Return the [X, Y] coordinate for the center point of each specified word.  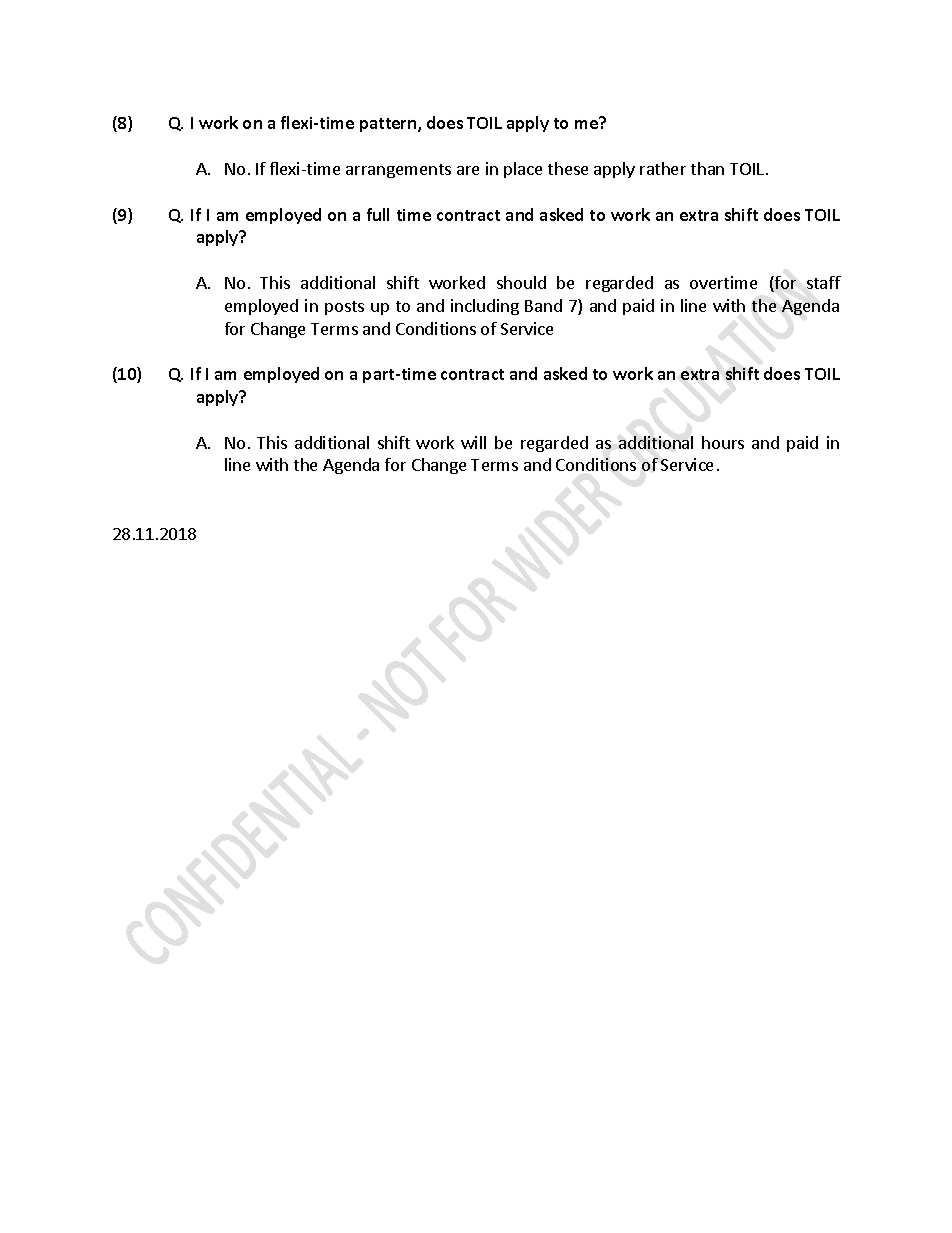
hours [723, 442]
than [707, 168]
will [473, 442]
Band [543, 305]
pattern [389, 125]
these [568, 168]
